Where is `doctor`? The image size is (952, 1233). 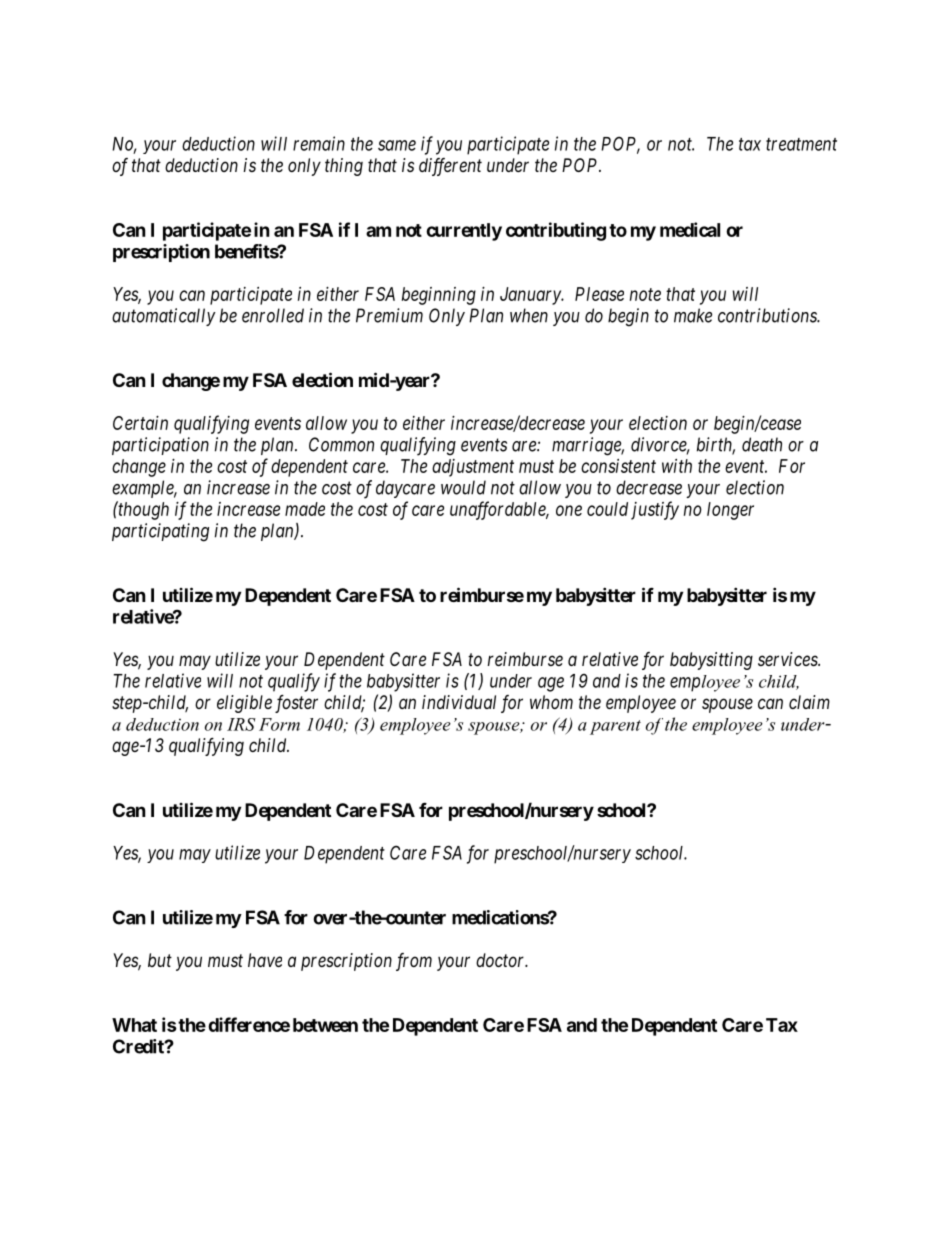
doctor is located at coordinates (502, 960).
